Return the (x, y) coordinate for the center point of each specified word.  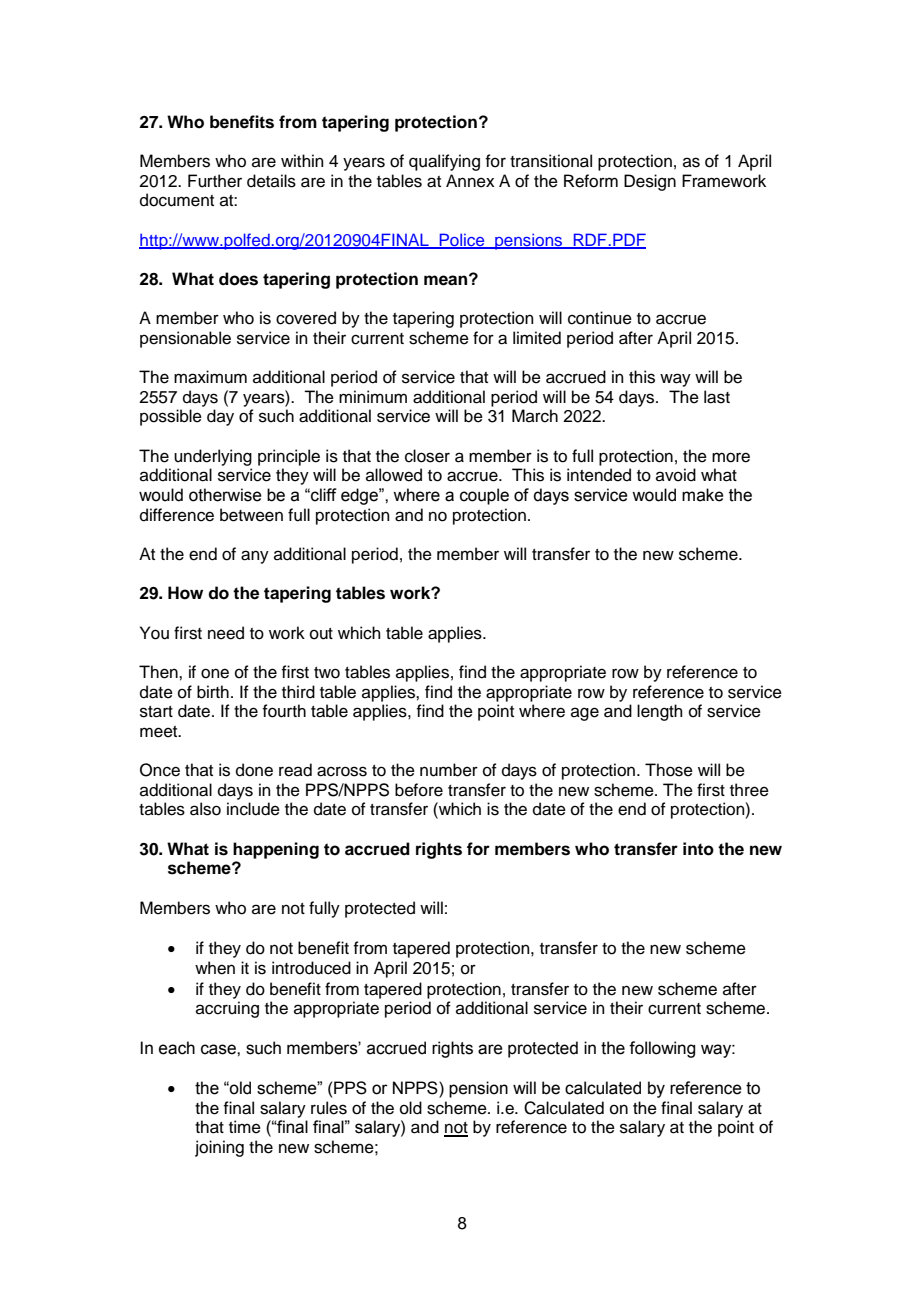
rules (329, 1108)
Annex (470, 181)
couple (484, 496)
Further (215, 181)
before (419, 790)
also (205, 809)
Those (669, 770)
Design (650, 182)
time (245, 1127)
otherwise (225, 495)
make (703, 495)
